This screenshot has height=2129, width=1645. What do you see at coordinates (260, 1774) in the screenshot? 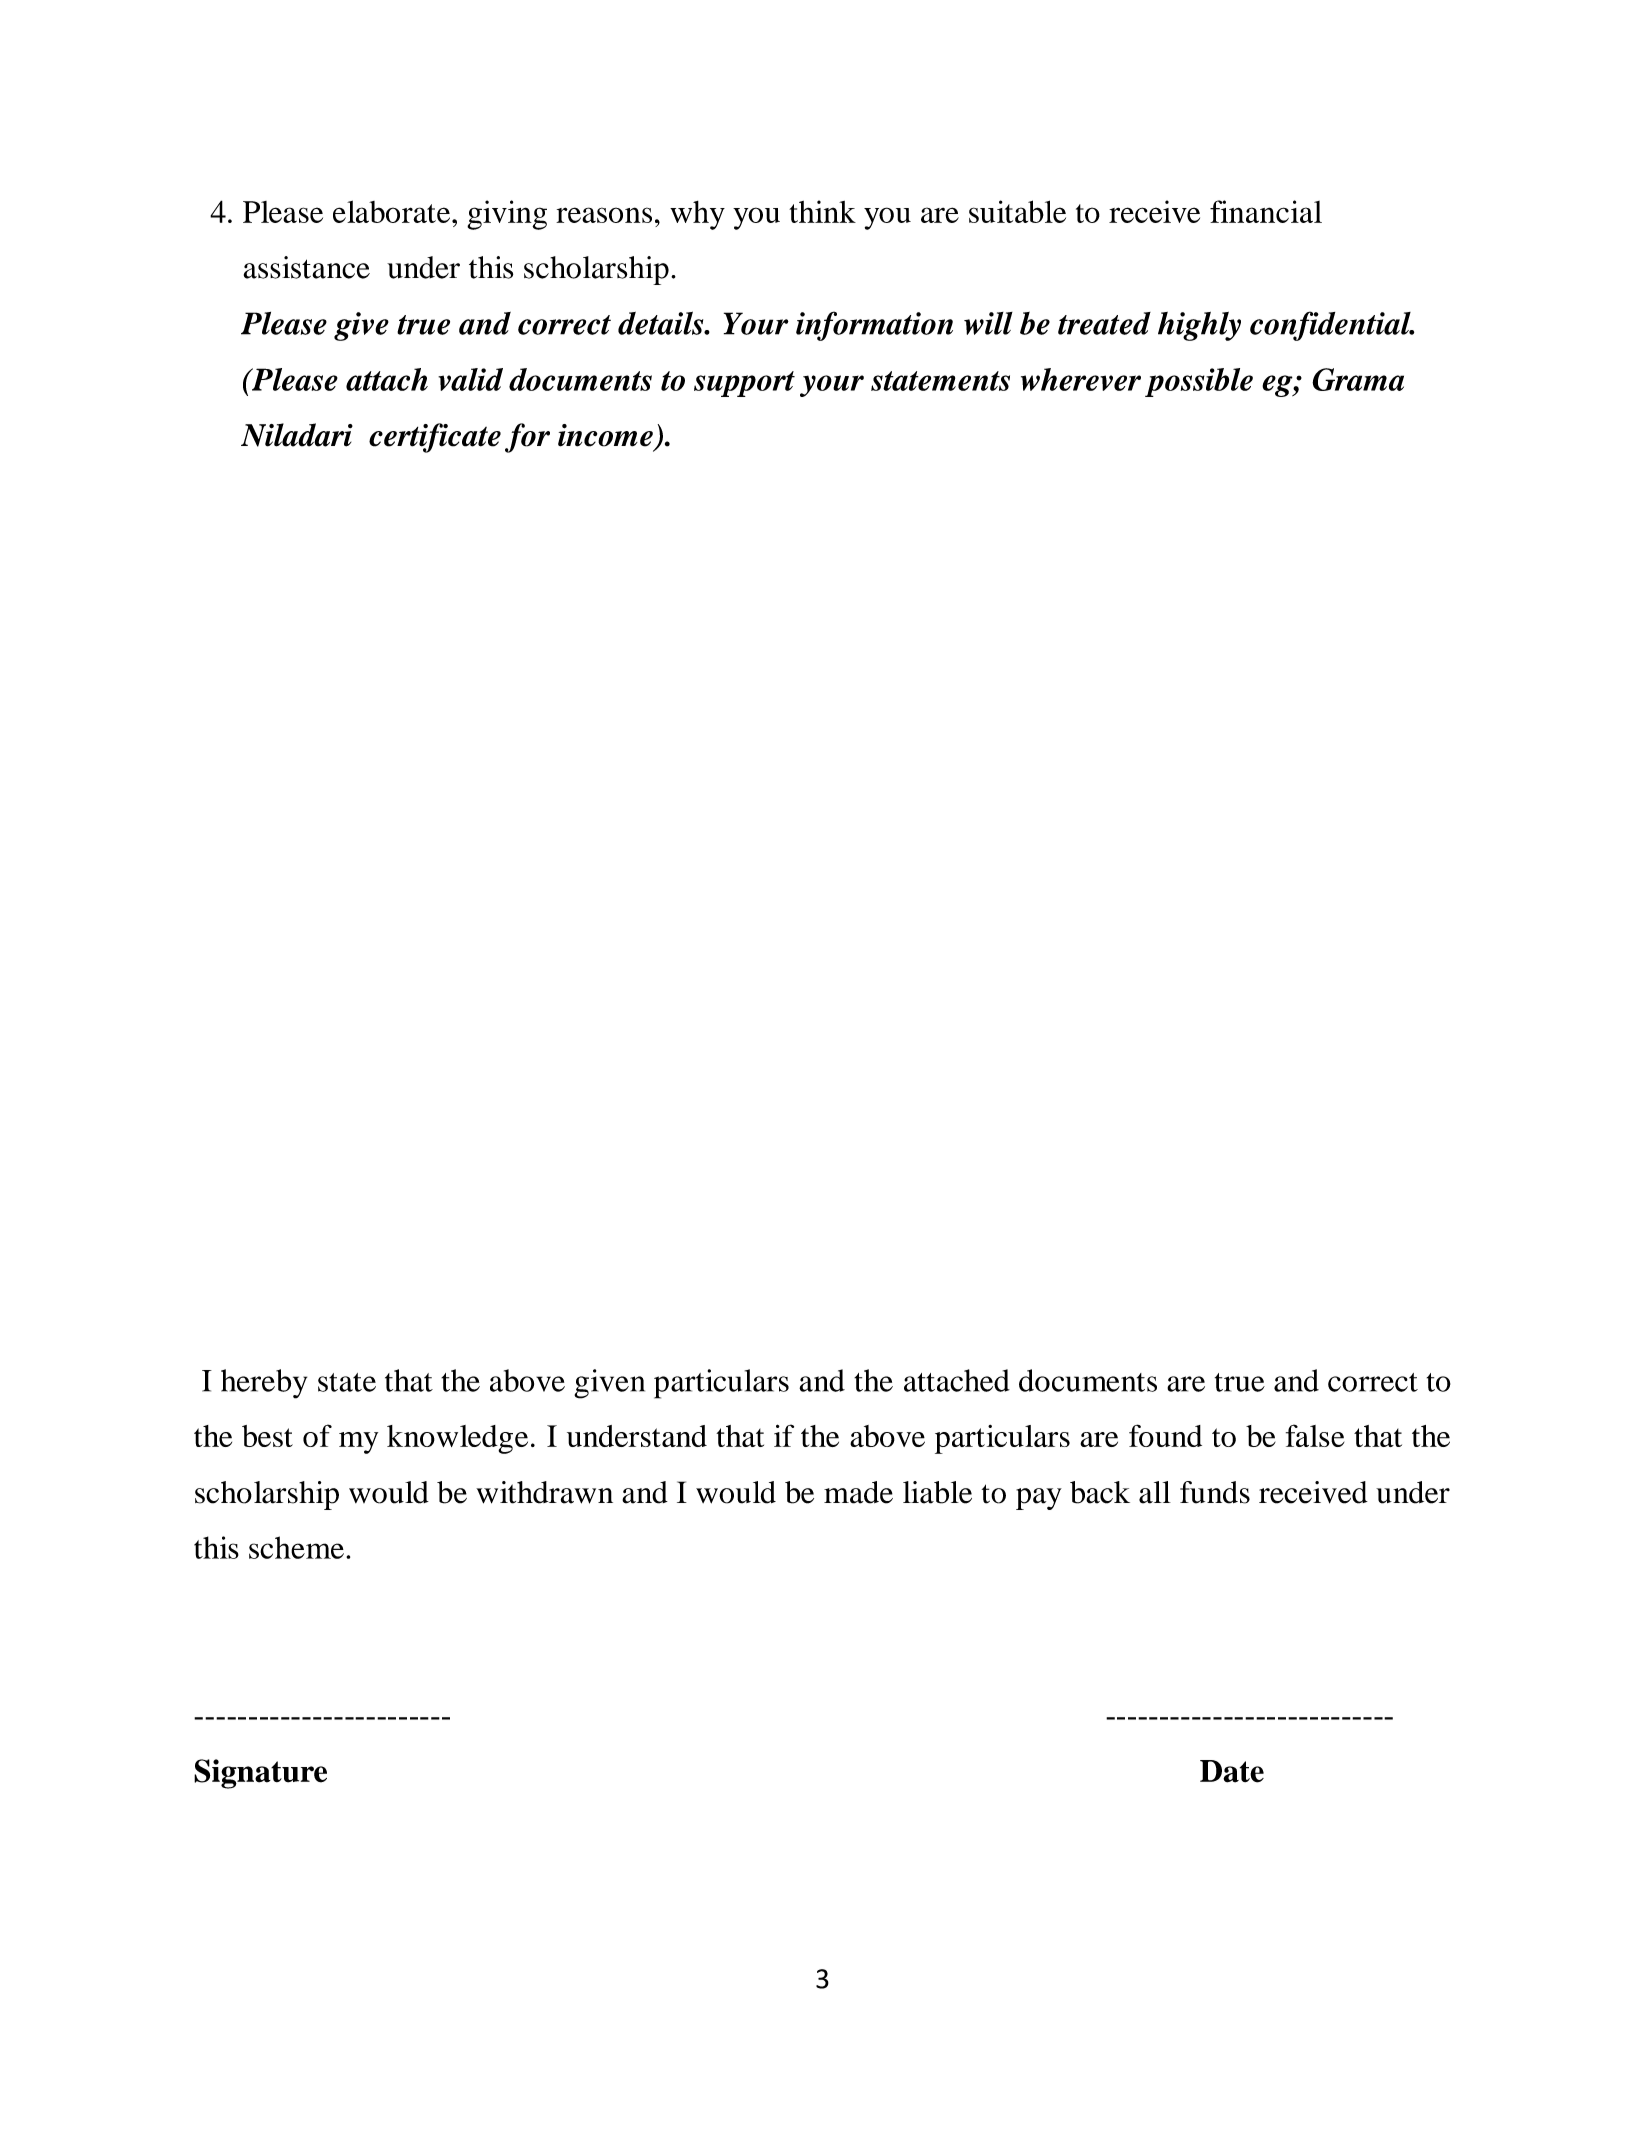
I see `Signature` at bounding box center [260, 1774].
